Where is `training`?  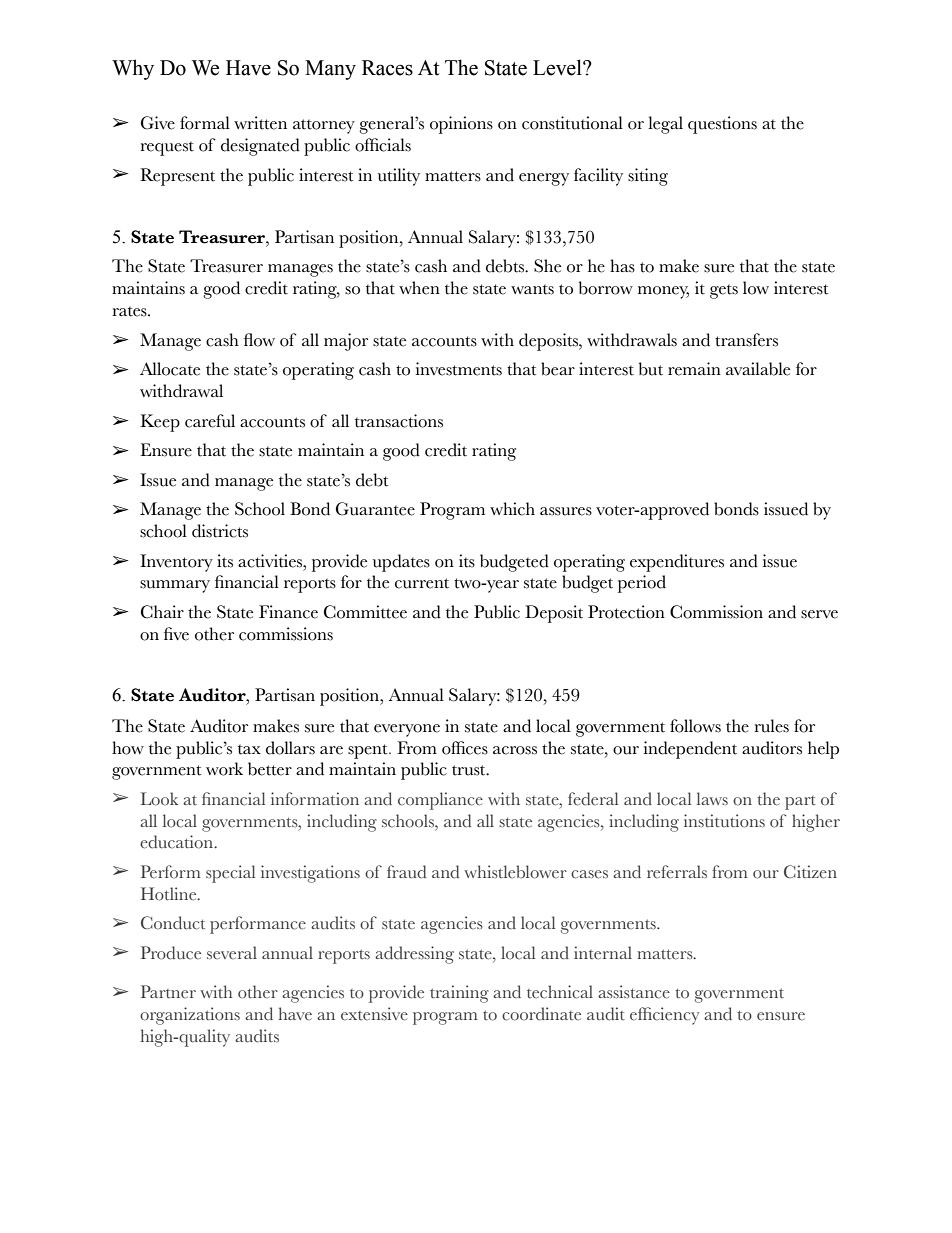
training is located at coordinates (459, 994).
